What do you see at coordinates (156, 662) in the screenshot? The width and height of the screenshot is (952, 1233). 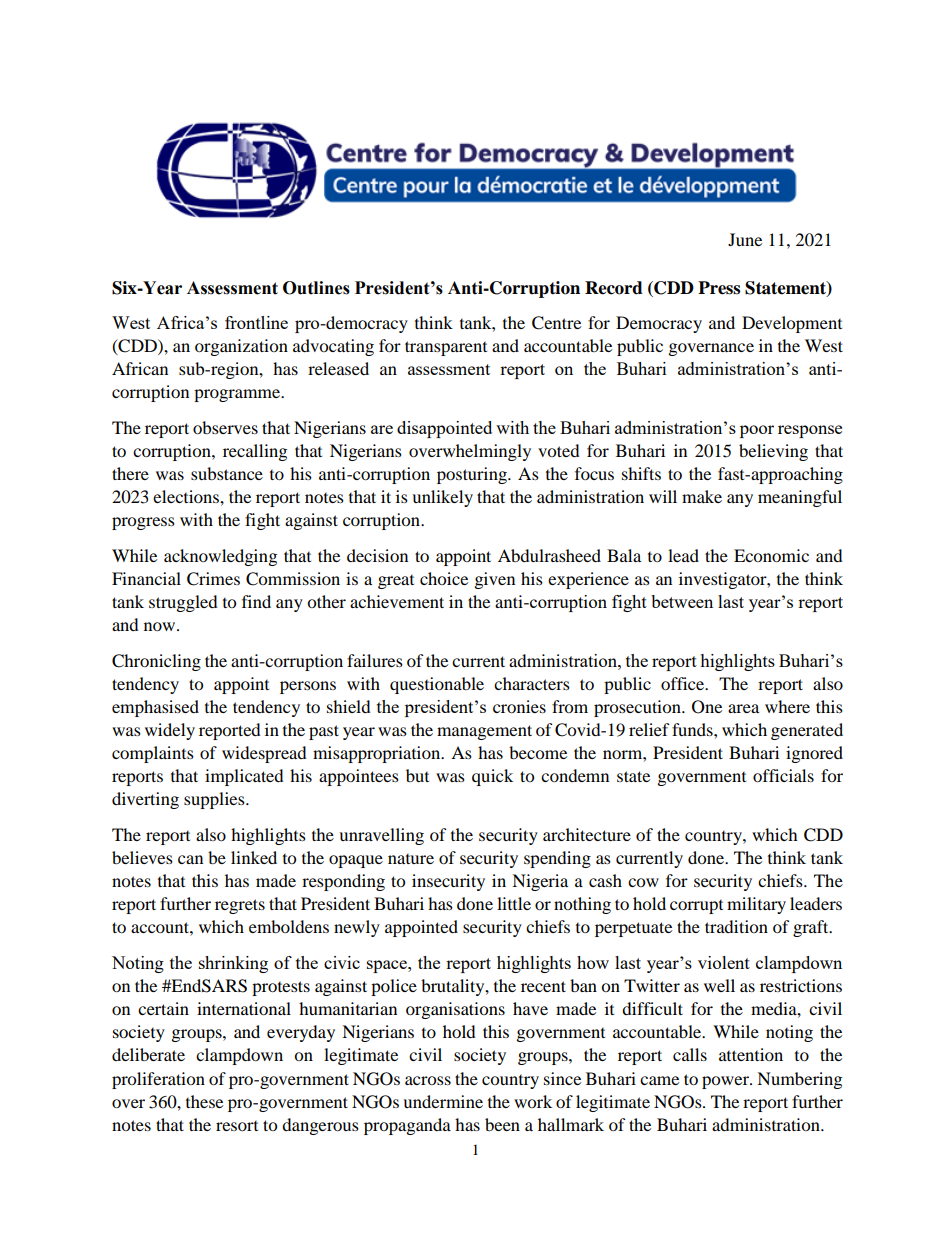 I see `Chronicling` at bounding box center [156, 662].
